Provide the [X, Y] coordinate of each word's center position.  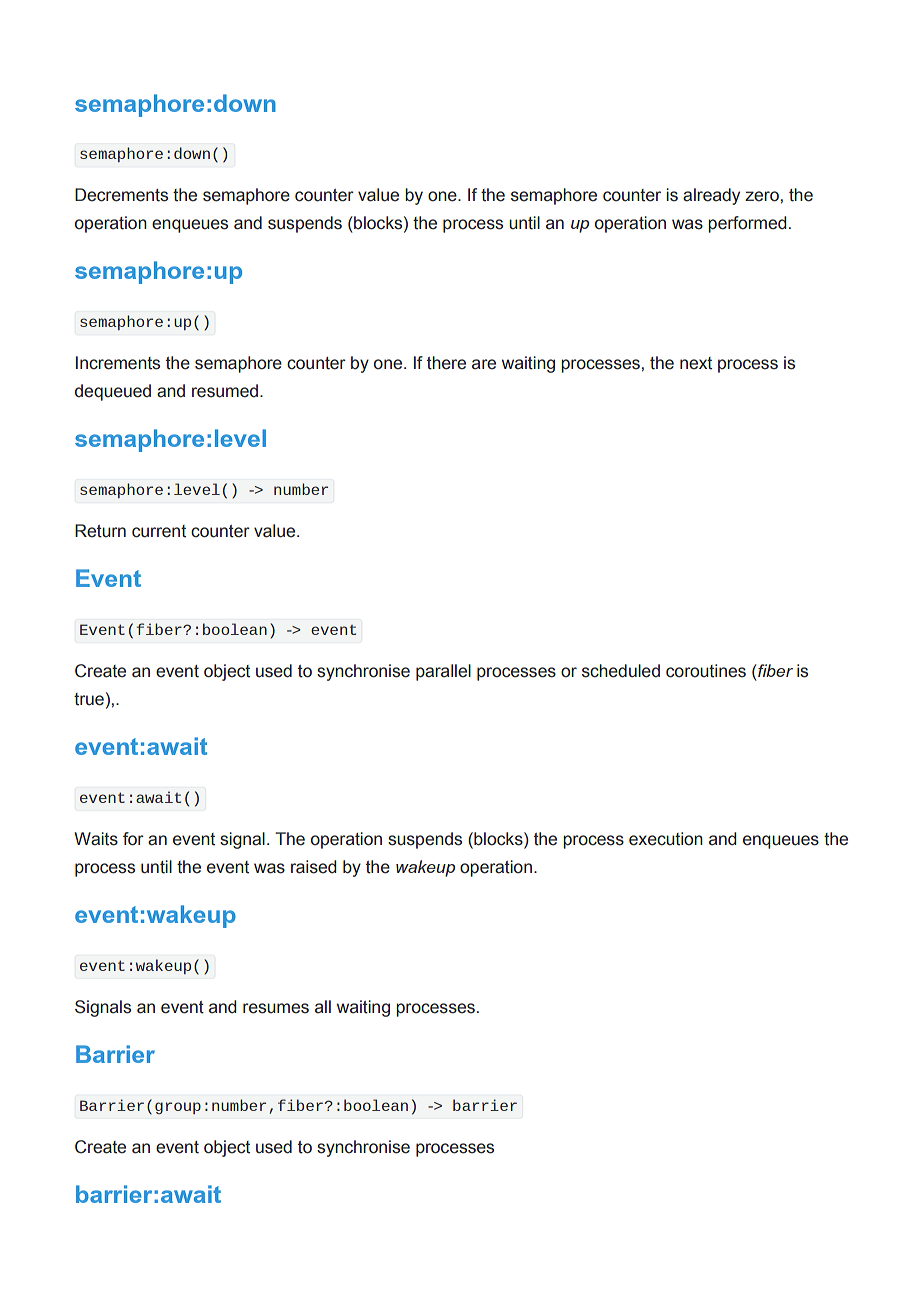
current [159, 531]
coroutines [706, 671]
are [484, 364]
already [711, 196]
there [446, 363]
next [696, 363]
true [89, 699]
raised [313, 867]
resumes [276, 1008]
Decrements [121, 195]
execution [666, 839]
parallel [443, 672]
